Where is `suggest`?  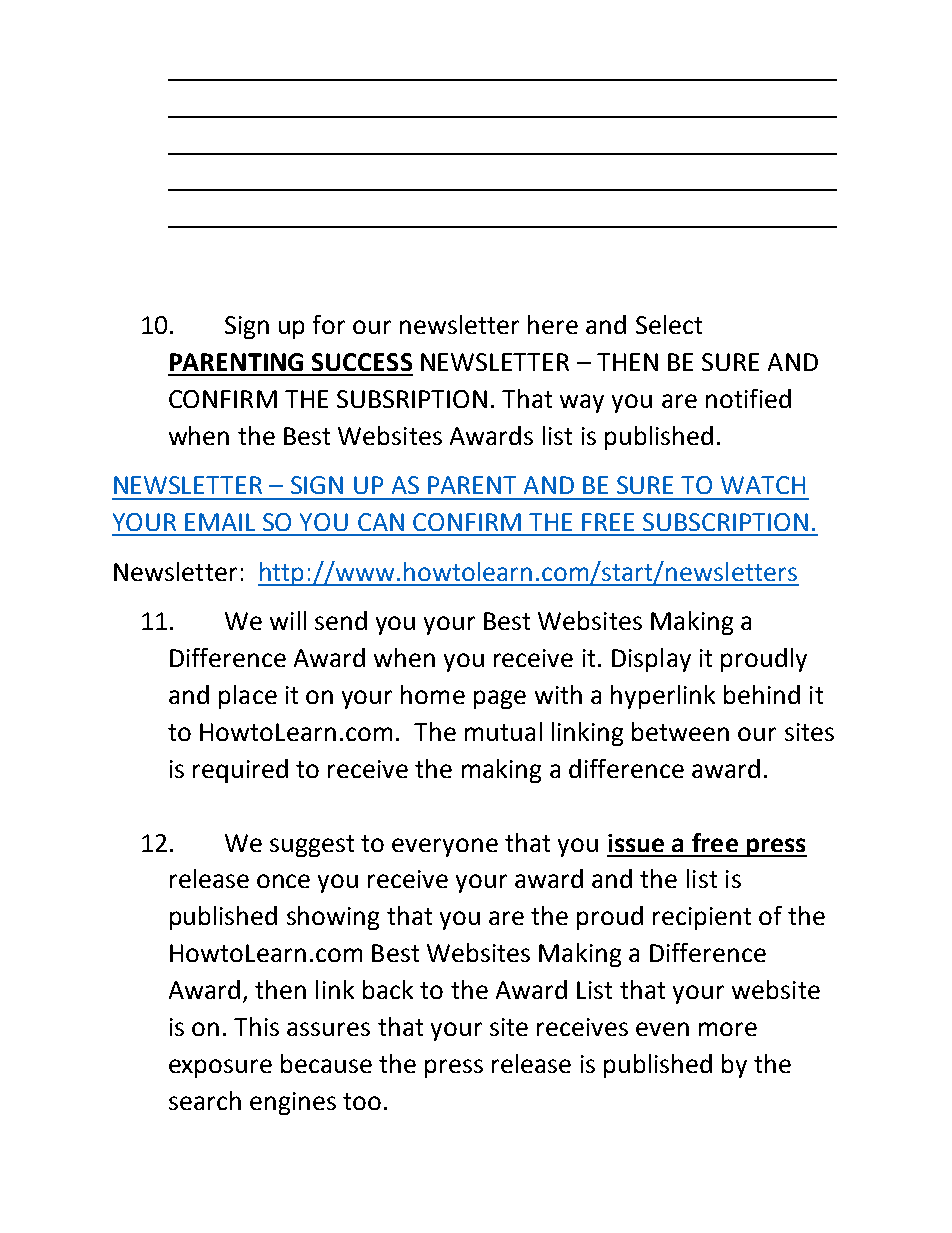 suggest is located at coordinates (312, 846).
